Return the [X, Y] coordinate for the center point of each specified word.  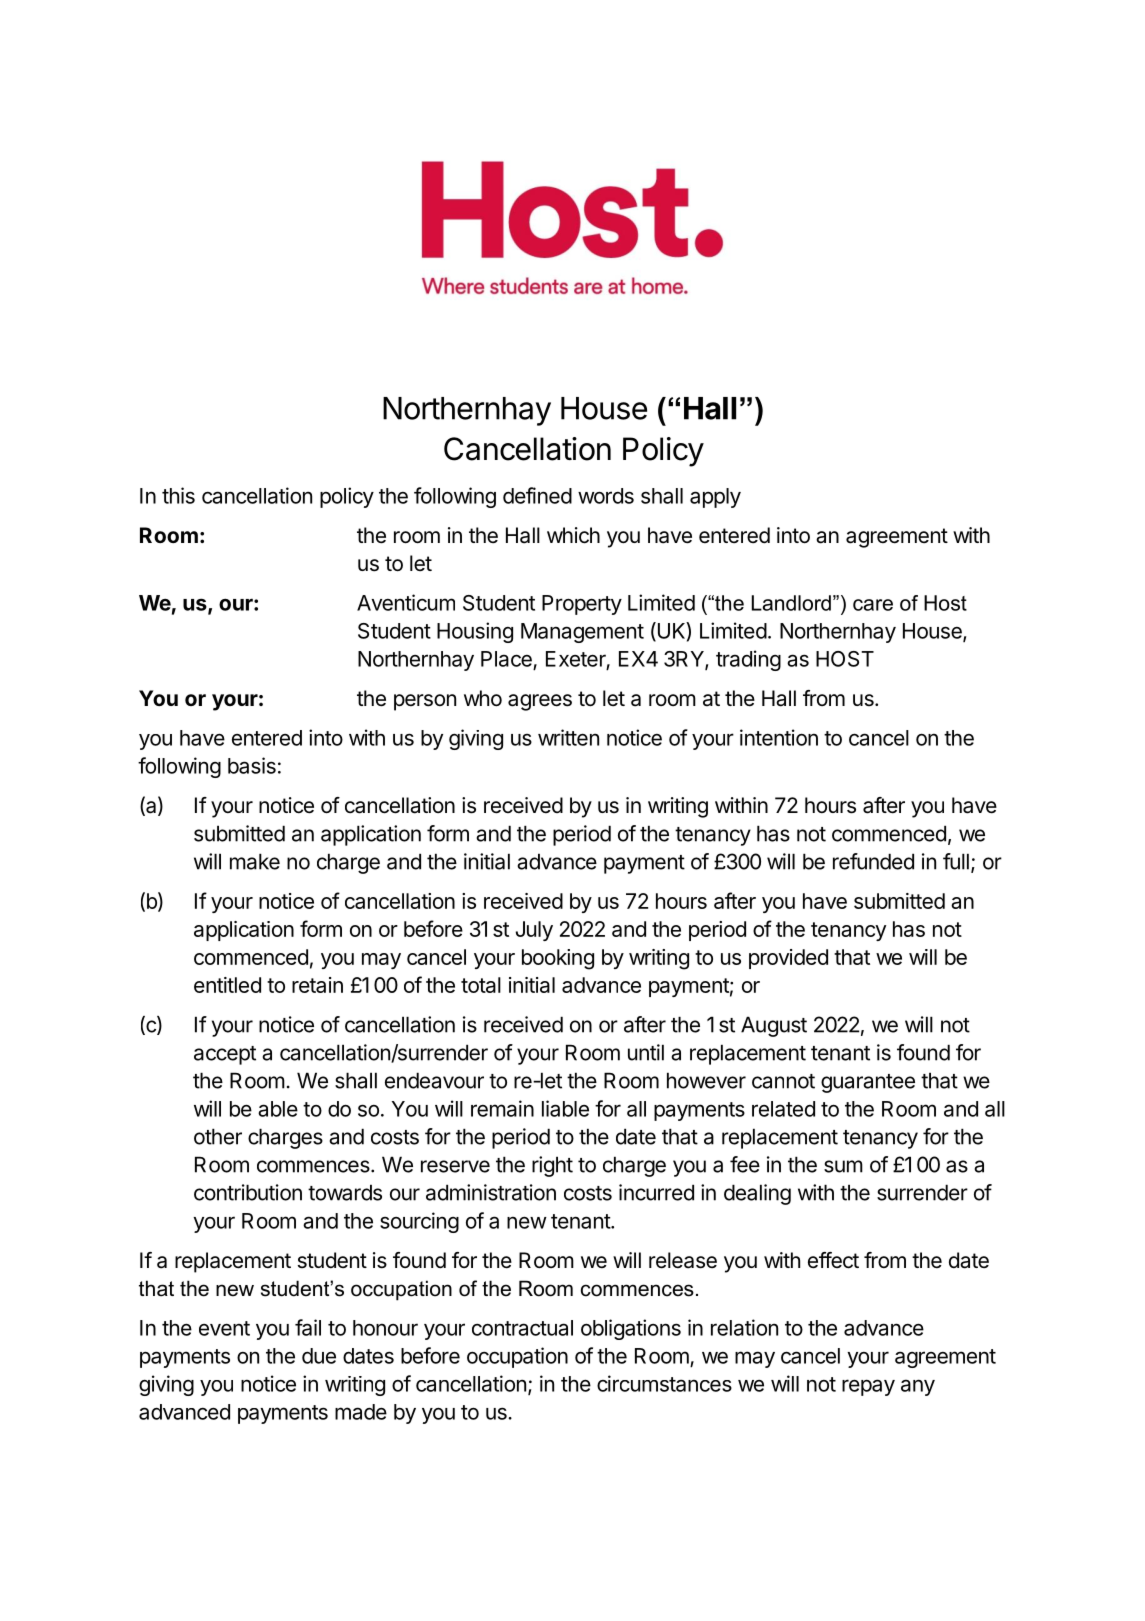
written [568, 737]
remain [502, 1108]
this [178, 495]
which [573, 535]
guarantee [868, 1083]
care [873, 605]
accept [225, 1055]
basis [252, 765]
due [319, 1356]
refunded [873, 861]
